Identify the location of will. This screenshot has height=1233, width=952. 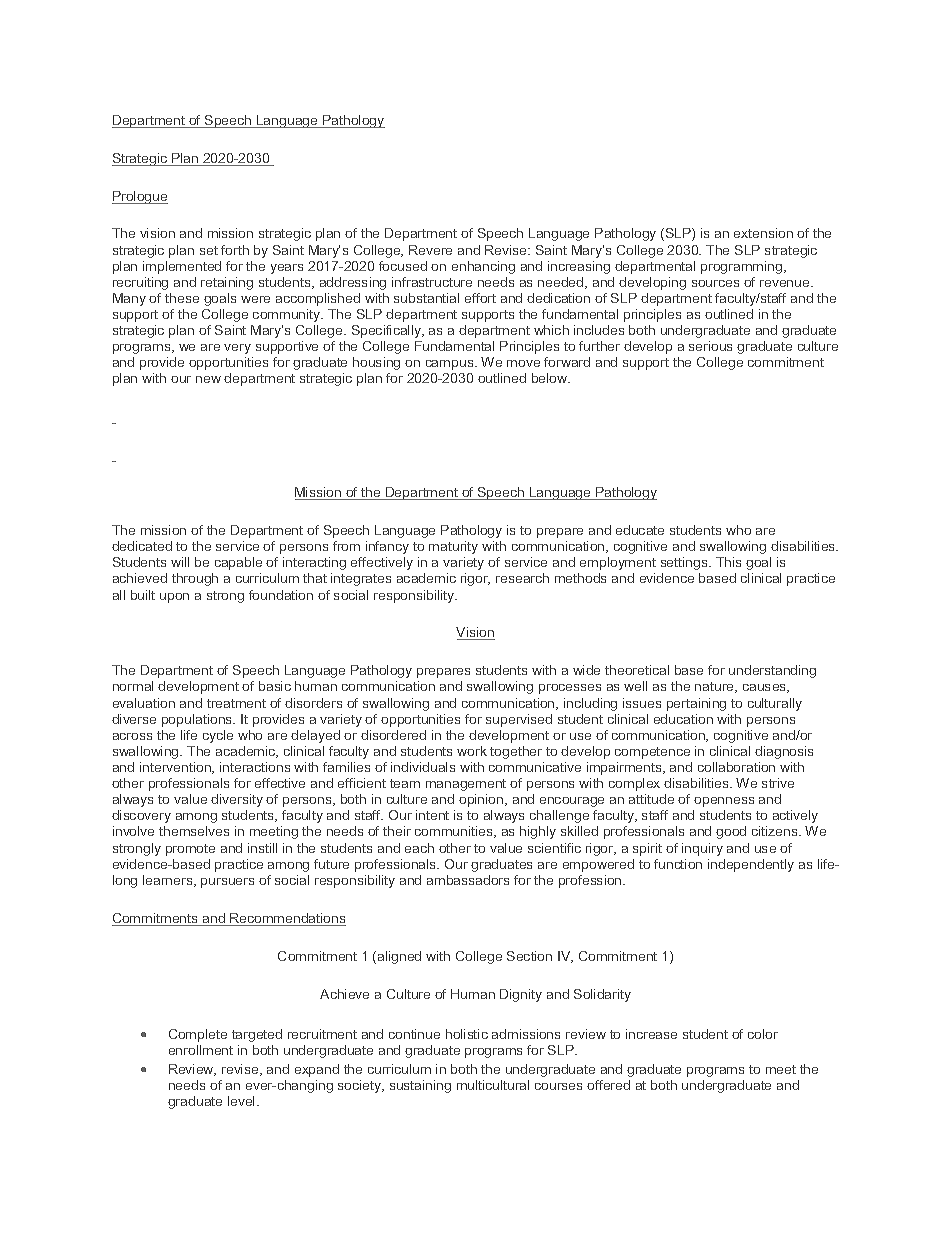
(180, 562).
